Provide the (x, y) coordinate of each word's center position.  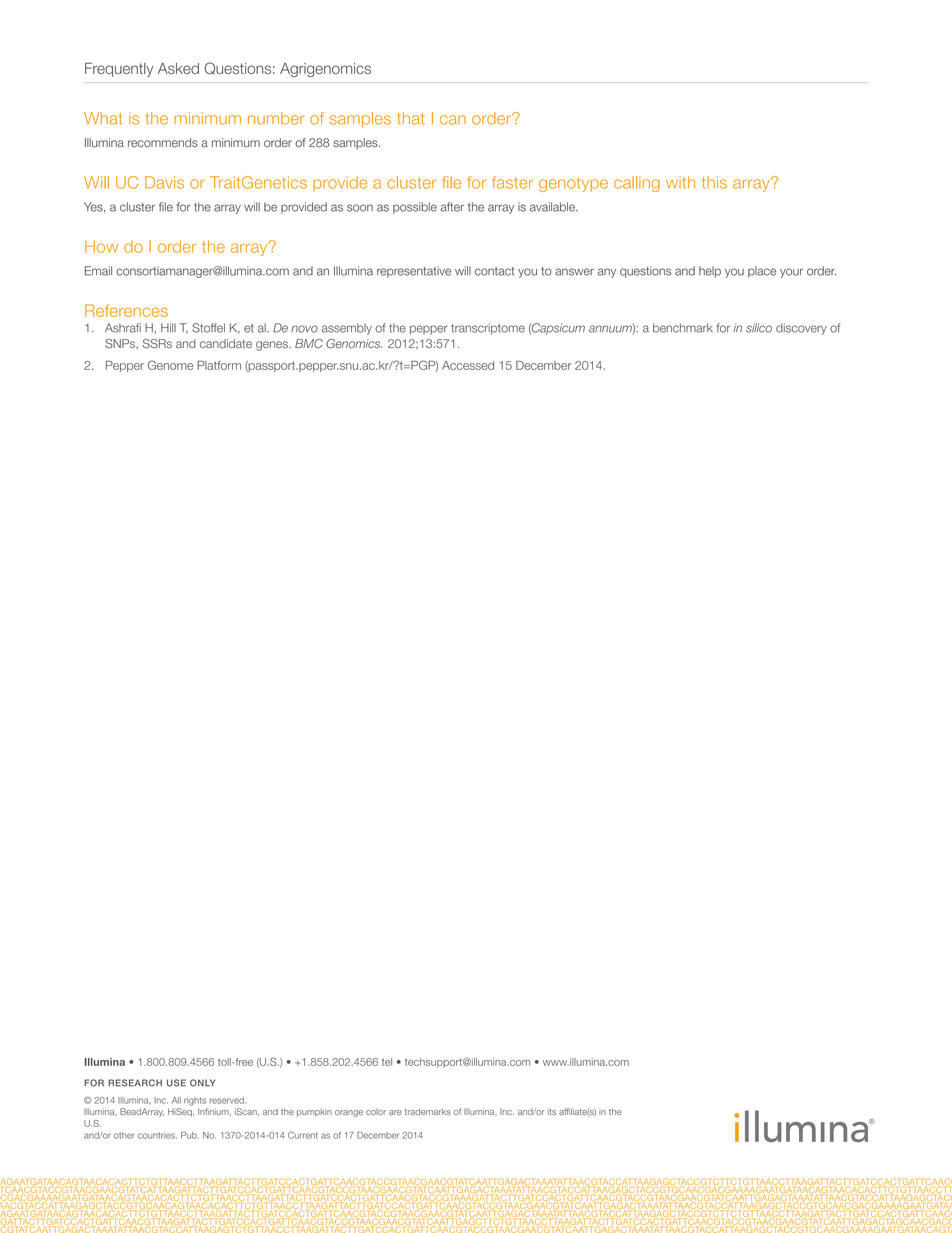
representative (414, 272)
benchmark (683, 328)
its (552, 1111)
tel (387, 1062)
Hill (168, 327)
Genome (170, 365)
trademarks (428, 1111)
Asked (178, 68)
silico (759, 328)
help (710, 272)
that (410, 118)
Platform (219, 365)
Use (176, 1083)
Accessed (468, 365)
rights (195, 1101)
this (714, 182)
